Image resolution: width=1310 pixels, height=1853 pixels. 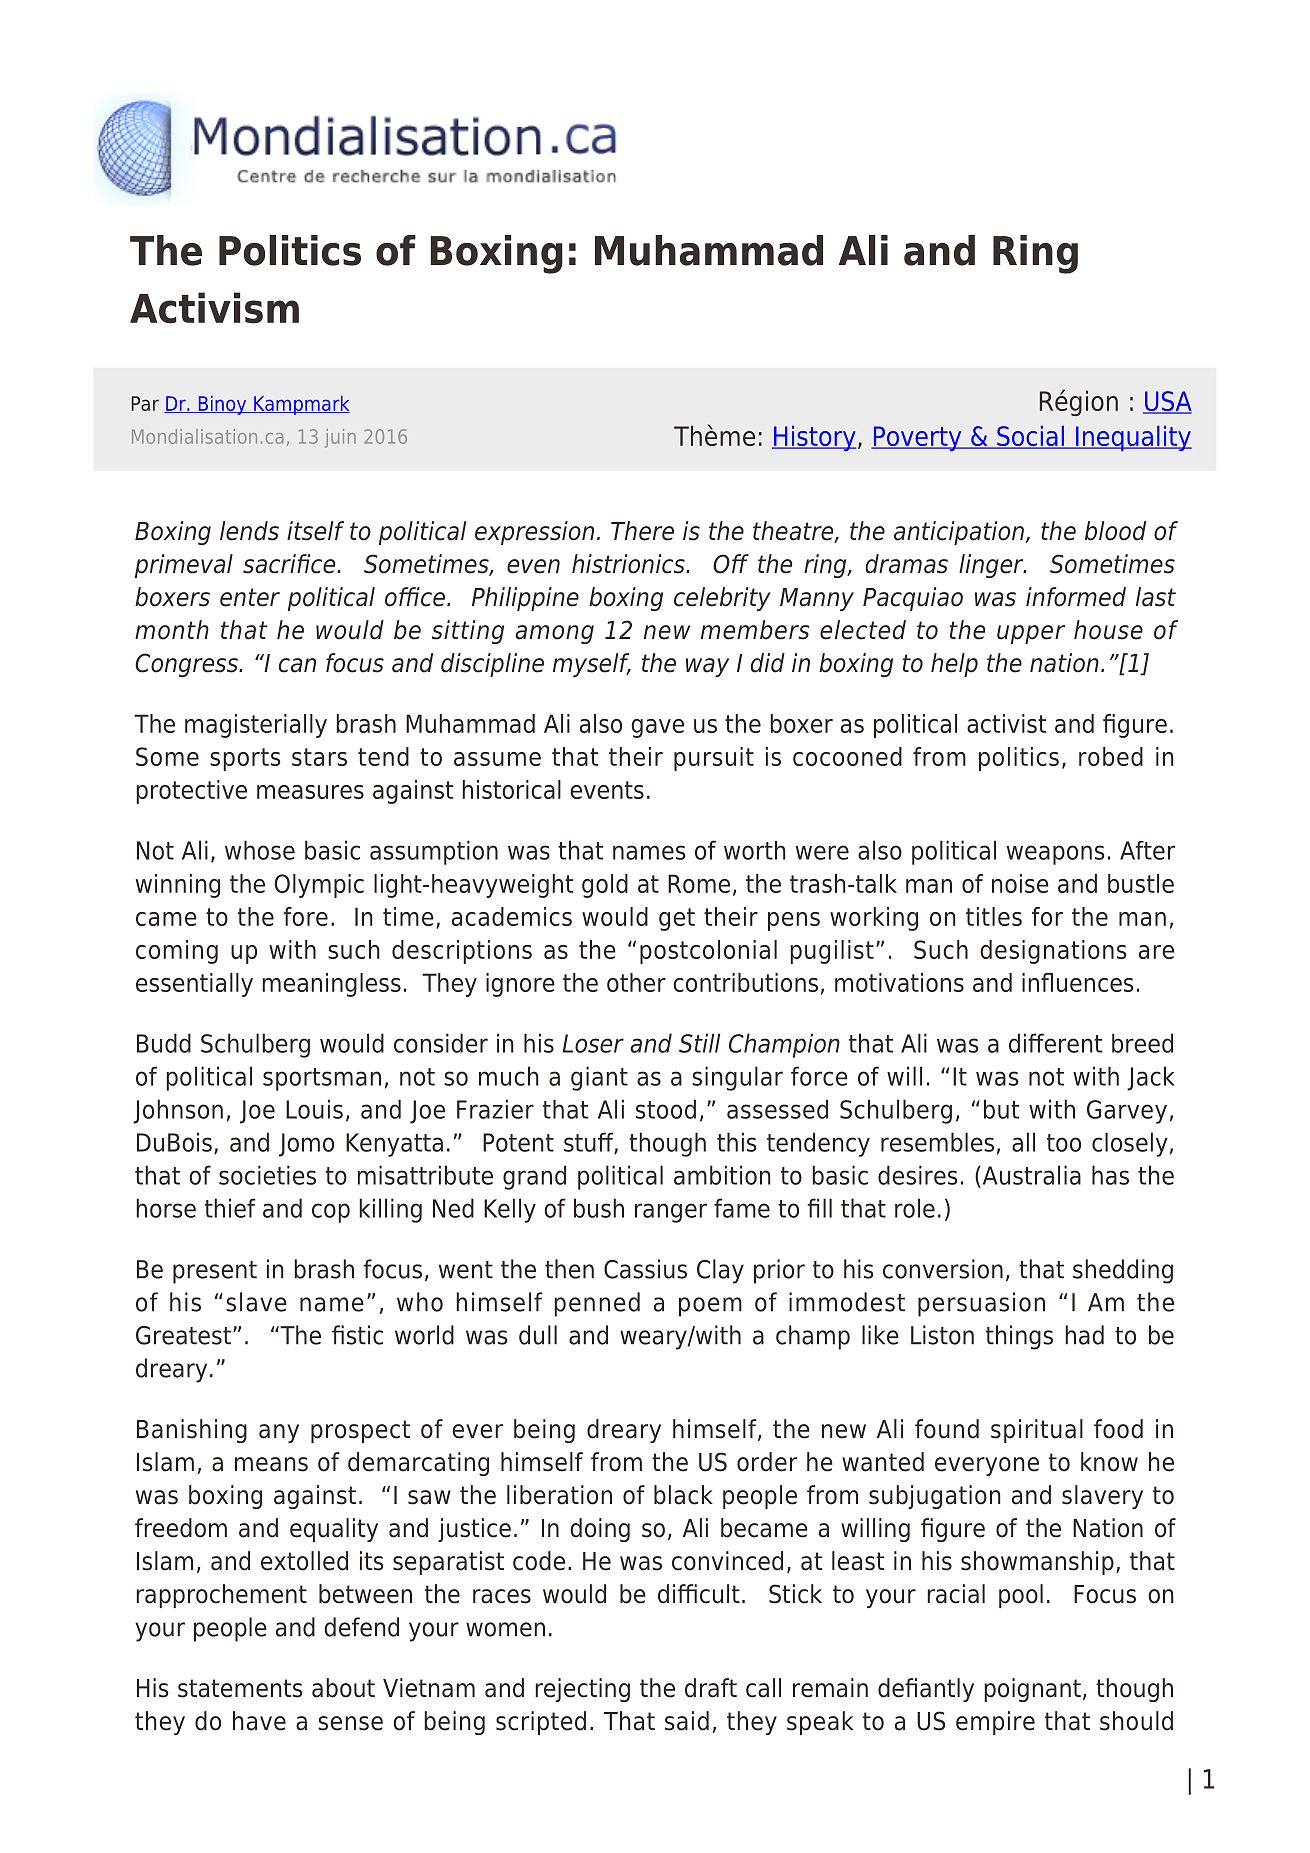 What do you see at coordinates (710, 1307) in the screenshot?
I see `poem` at bounding box center [710, 1307].
